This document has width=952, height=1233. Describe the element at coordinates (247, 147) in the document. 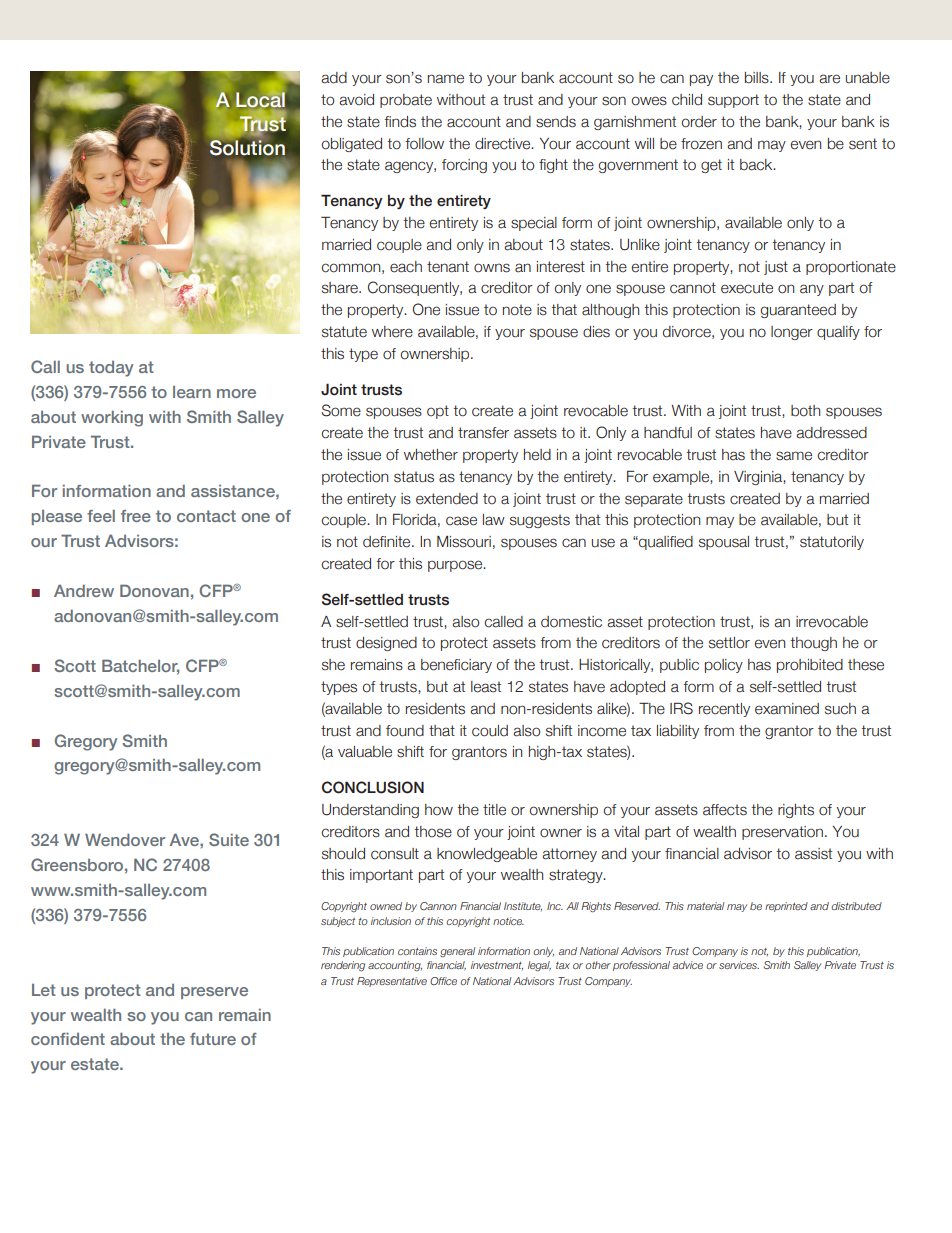

I see `Solution` at that location.
